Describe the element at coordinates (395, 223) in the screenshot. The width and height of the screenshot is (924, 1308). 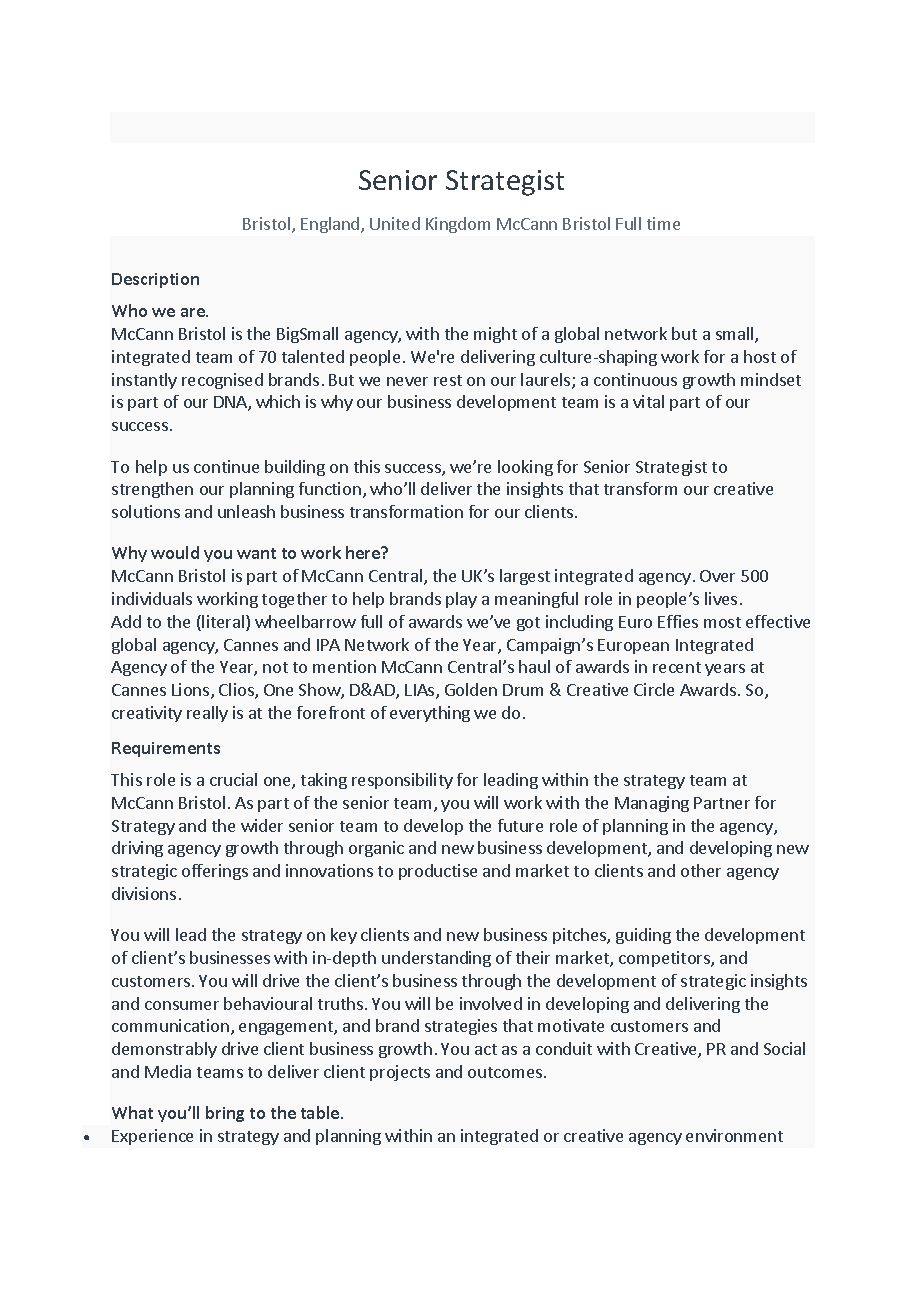
I see `United` at that location.
